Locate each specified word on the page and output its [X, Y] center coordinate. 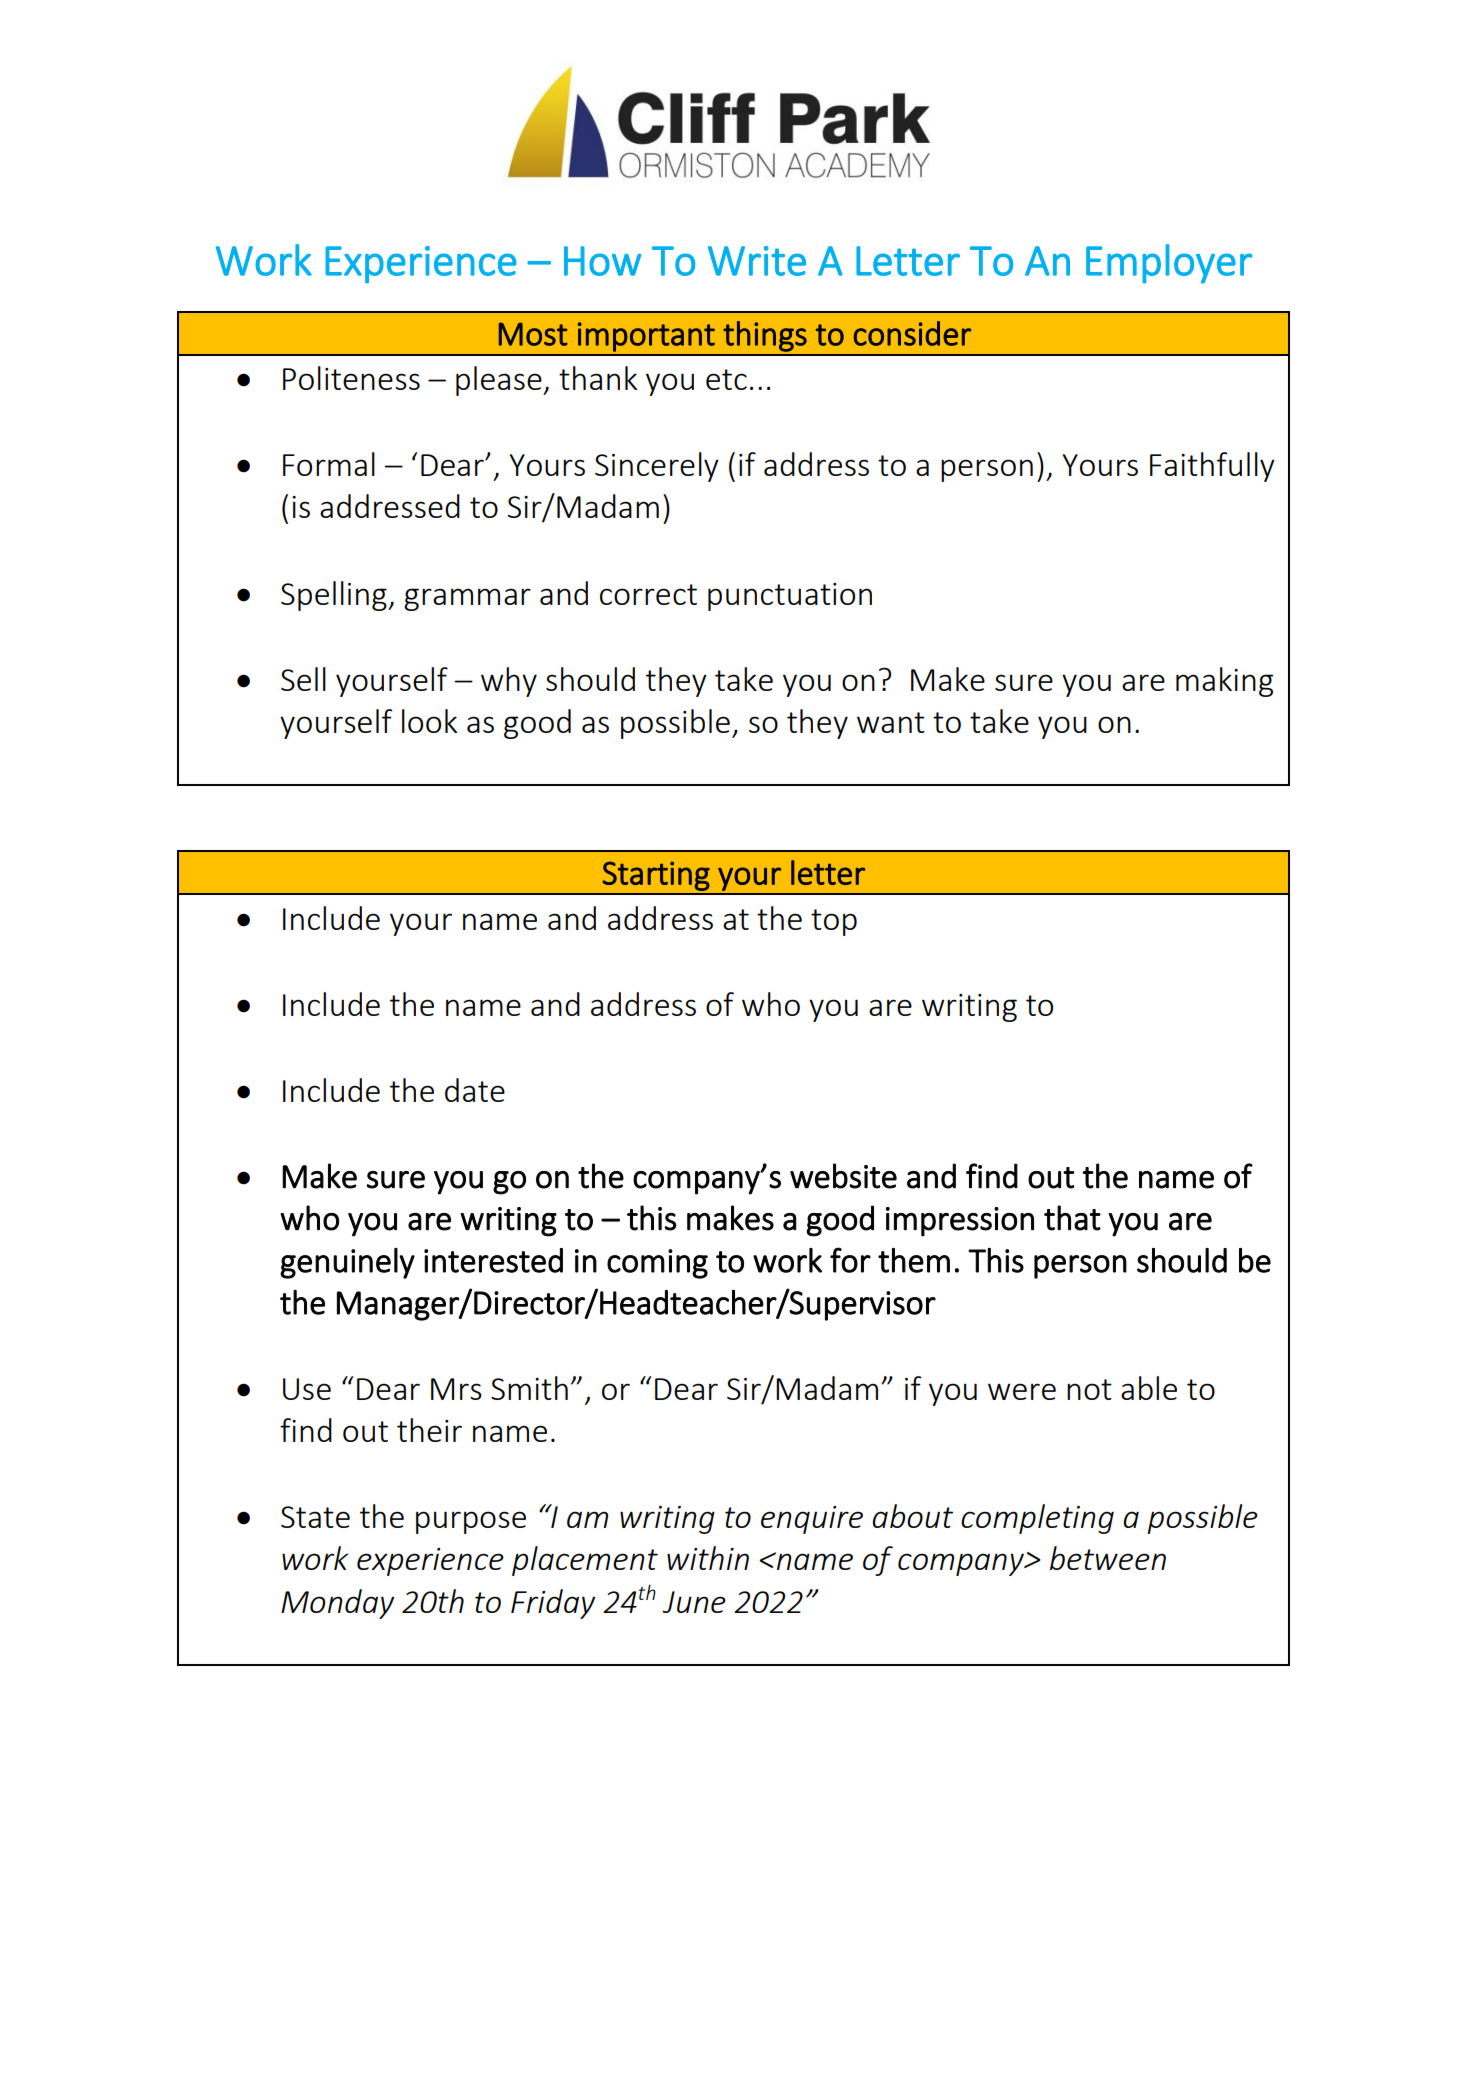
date [475, 1090]
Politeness [351, 378]
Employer [1169, 264]
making [1224, 682]
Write [757, 261]
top [834, 922]
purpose [471, 1522]
